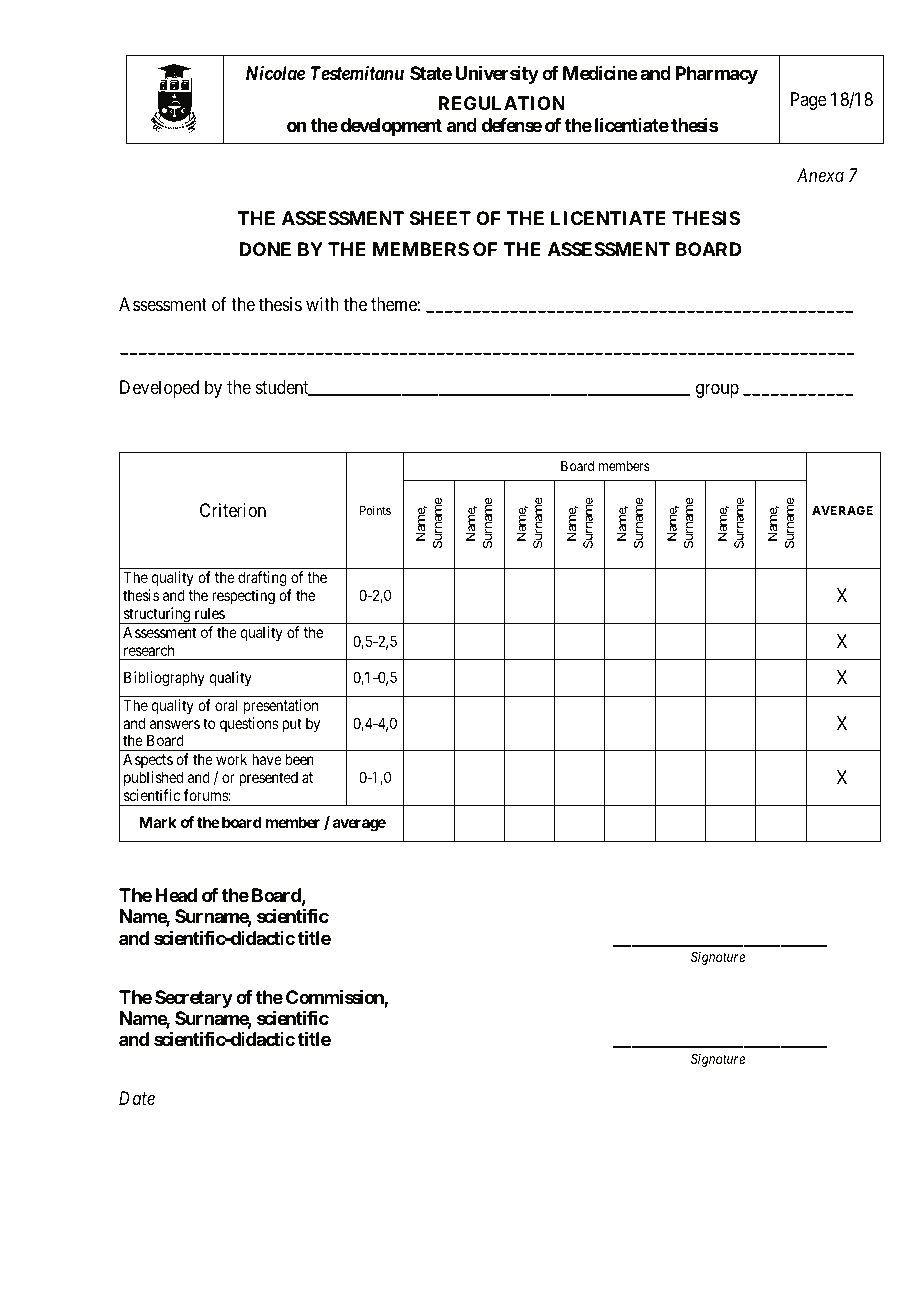 The height and width of the page is (1308, 924). Describe the element at coordinates (717, 391) in the page. I see `group` at that location.
